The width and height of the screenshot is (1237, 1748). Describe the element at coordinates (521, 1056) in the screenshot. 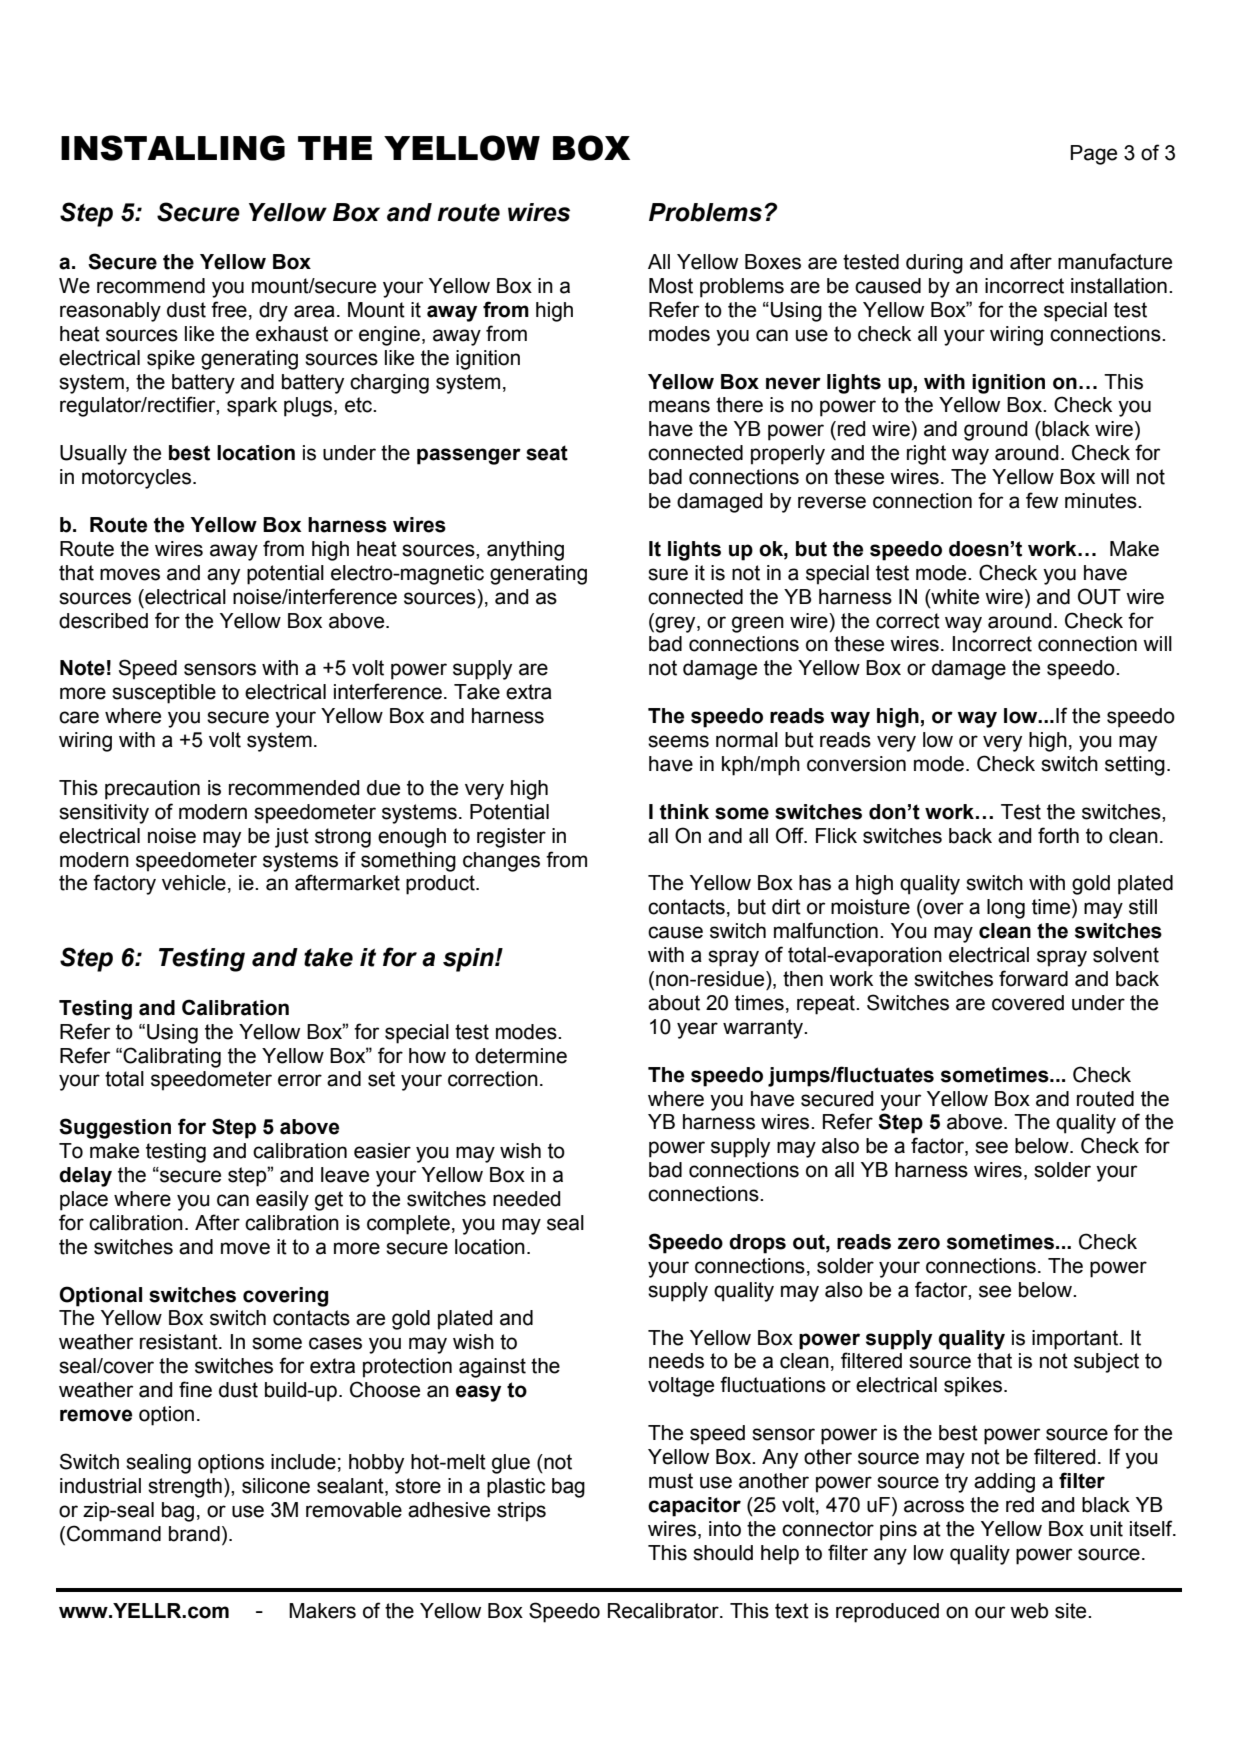

I see `determine` at that location.
